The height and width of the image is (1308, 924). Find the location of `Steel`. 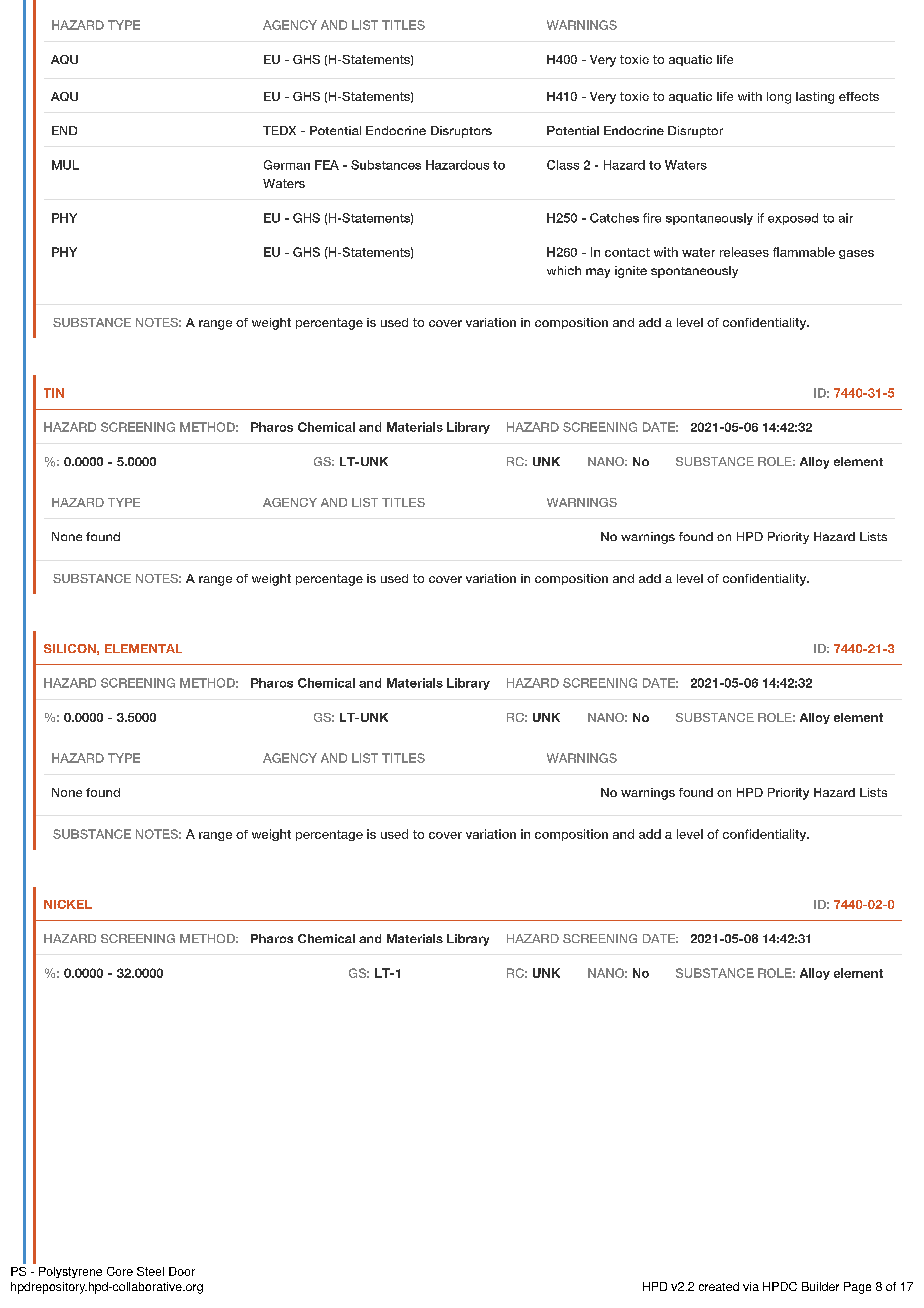

Steel is located at coordinates (150, 1271).
